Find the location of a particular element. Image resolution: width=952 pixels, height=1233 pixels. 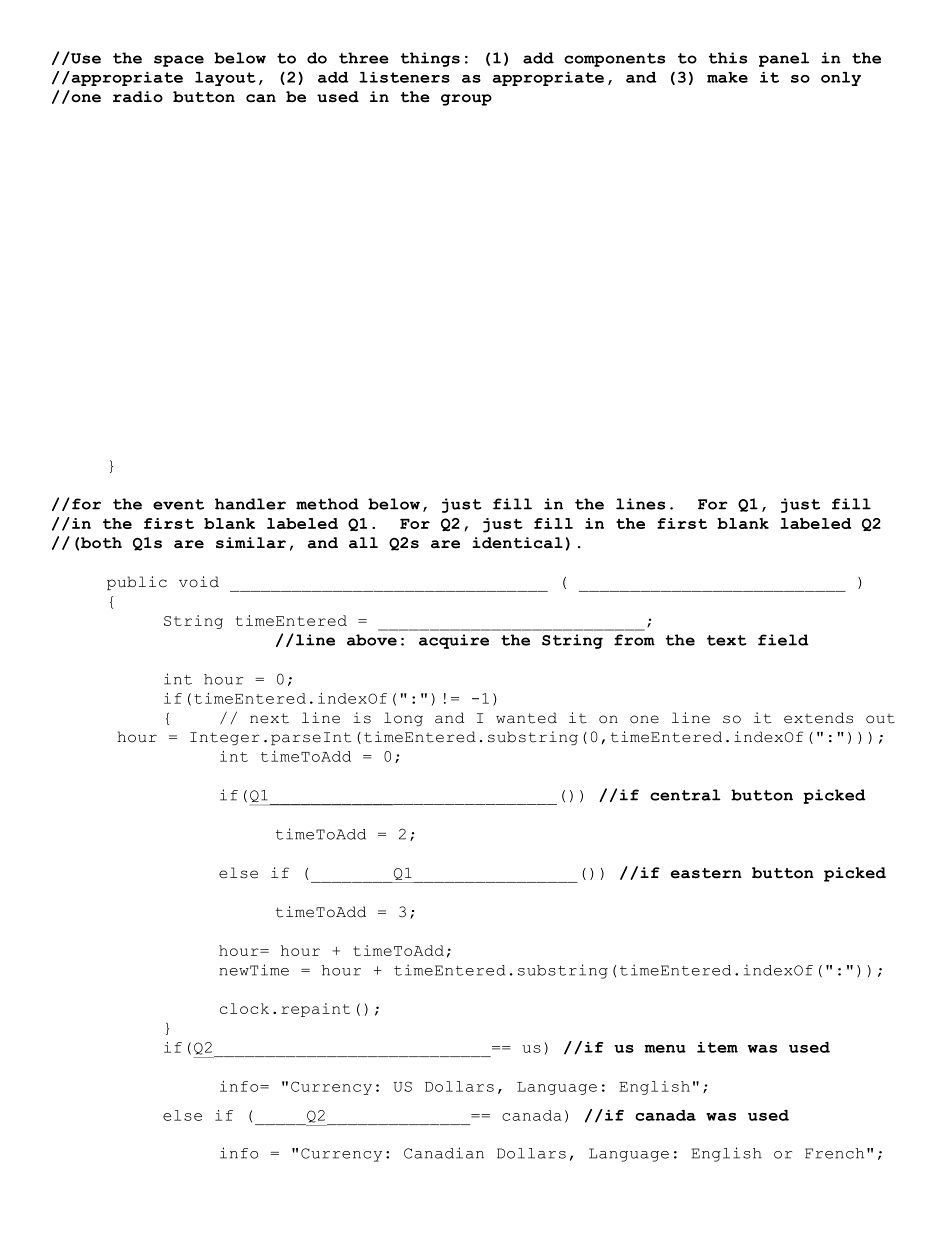

next is located at coordinates (269, 718).
